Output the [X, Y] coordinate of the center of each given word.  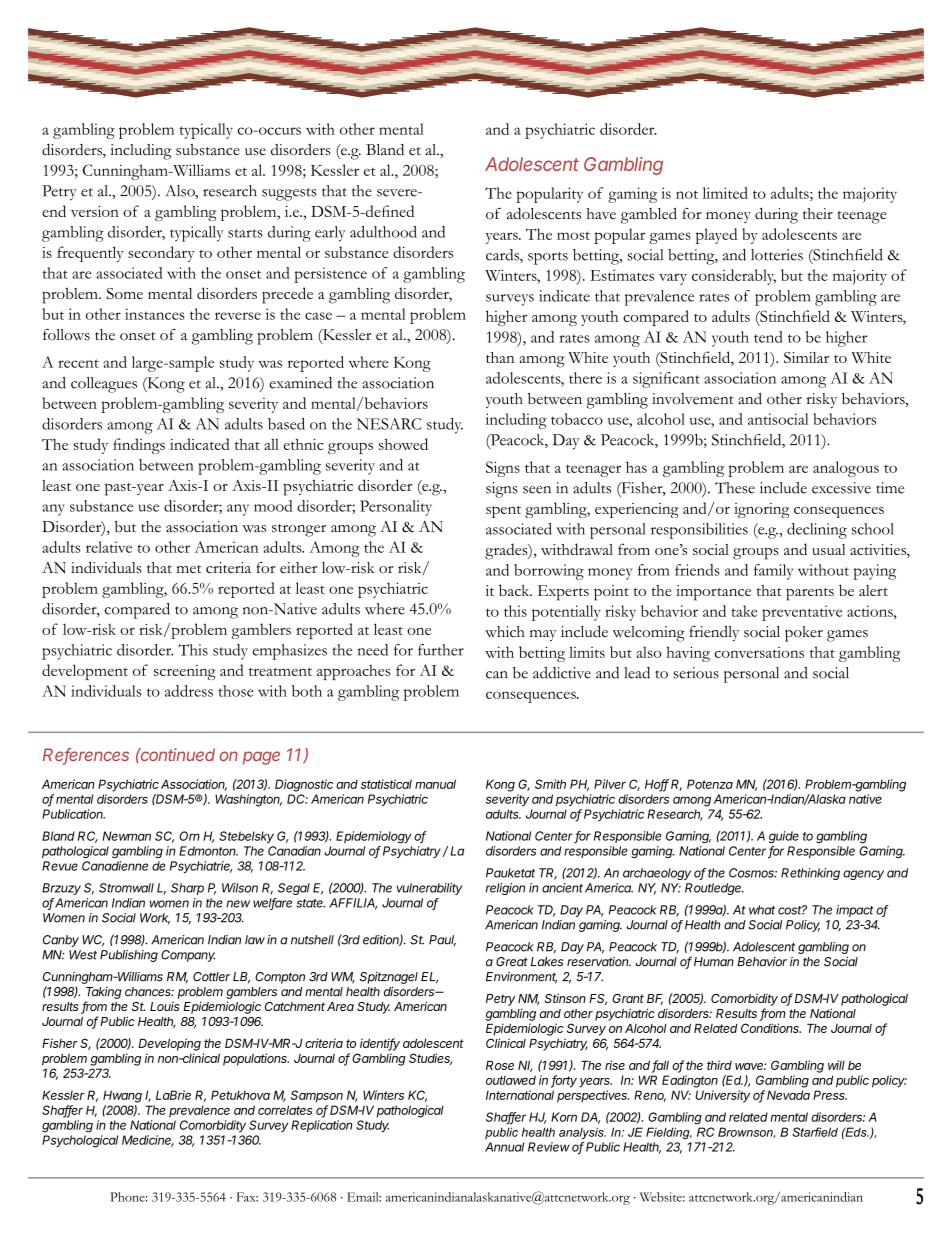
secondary [161, 254]
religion [505, 889]
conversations [759, 652]
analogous [846, 469]
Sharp [187, 889]
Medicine [148, 1141]
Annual [504, 1147]
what [762, 910]
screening [185, 672]
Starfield [815, 1132]
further [441, 650]
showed [403, 444]
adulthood [383, 232]
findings [139, 446]
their [818, 214]
